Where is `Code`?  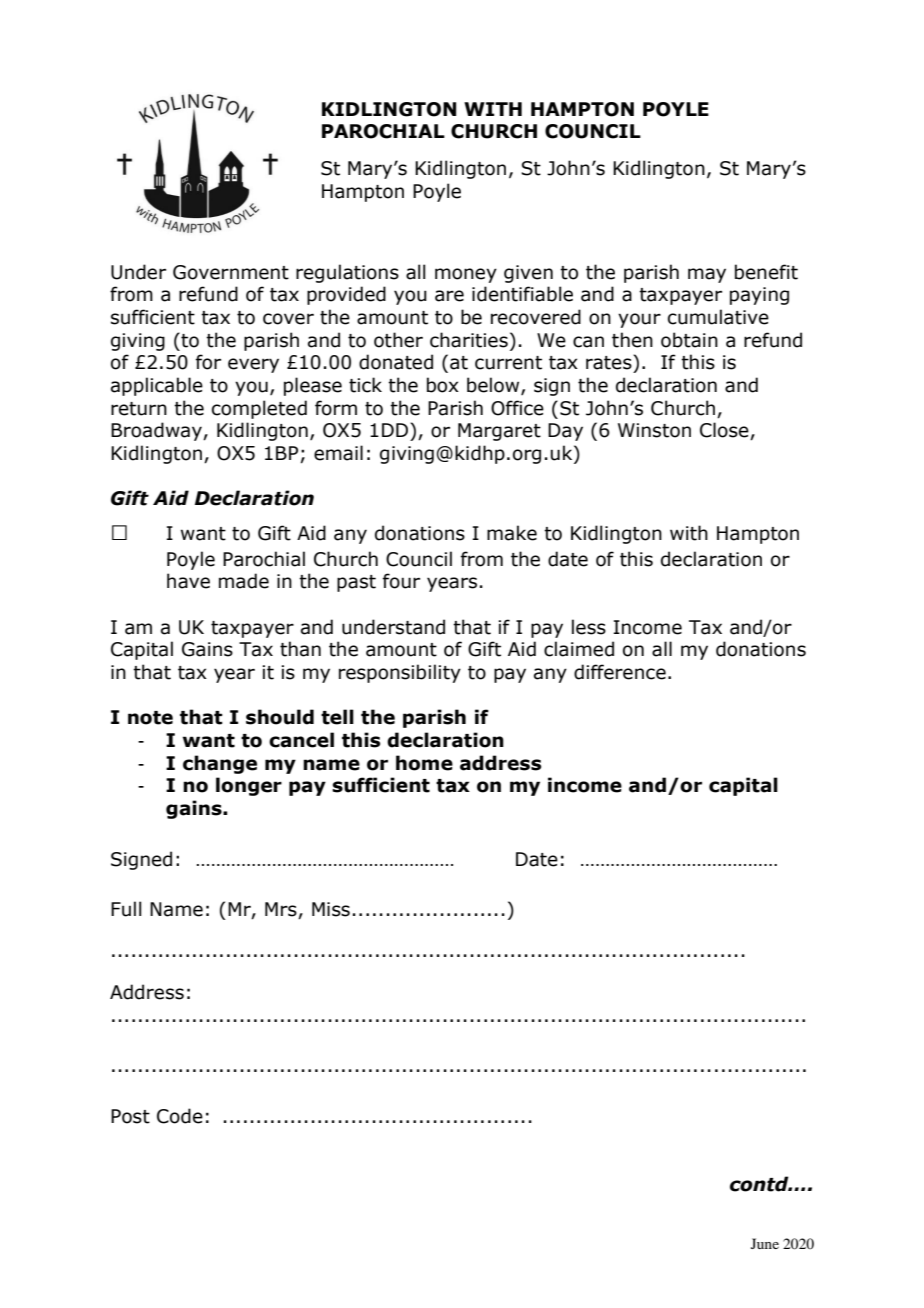 Code is located at coordinates (180, 1116).
